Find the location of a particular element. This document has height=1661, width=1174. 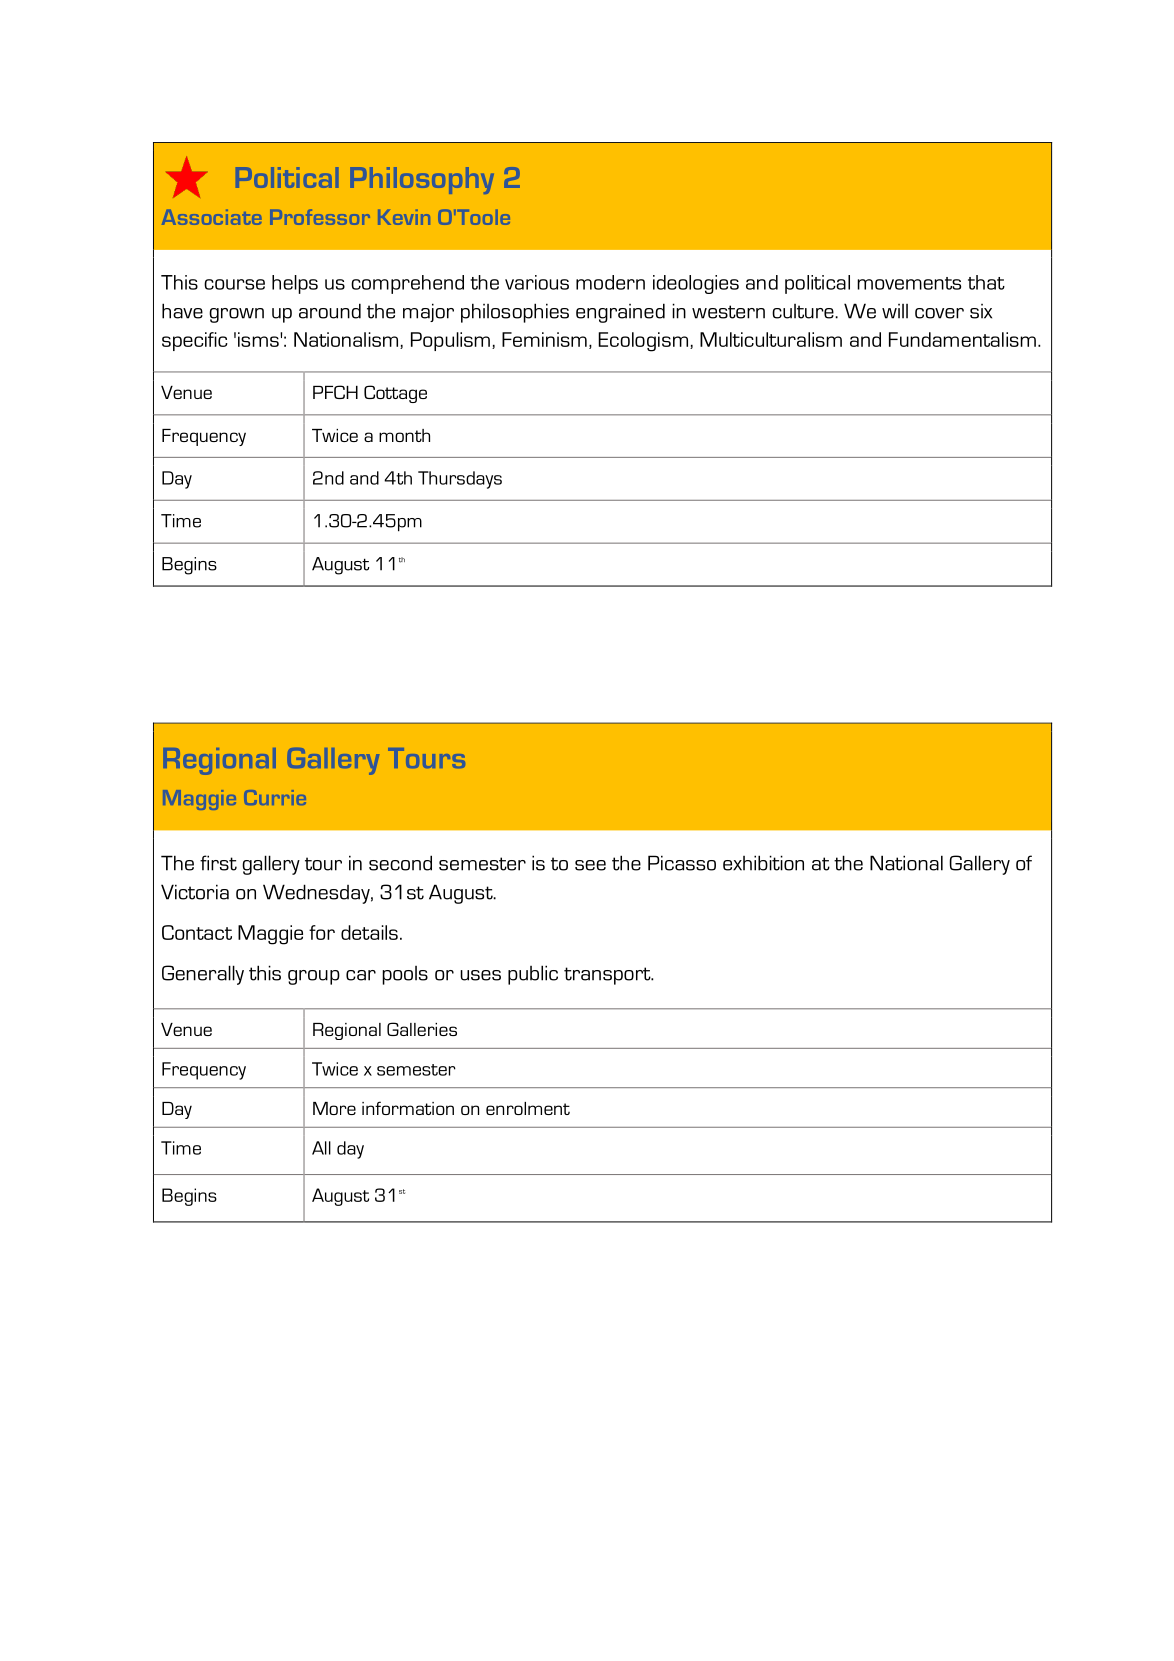

transport is located at coordinates (608, 976).
